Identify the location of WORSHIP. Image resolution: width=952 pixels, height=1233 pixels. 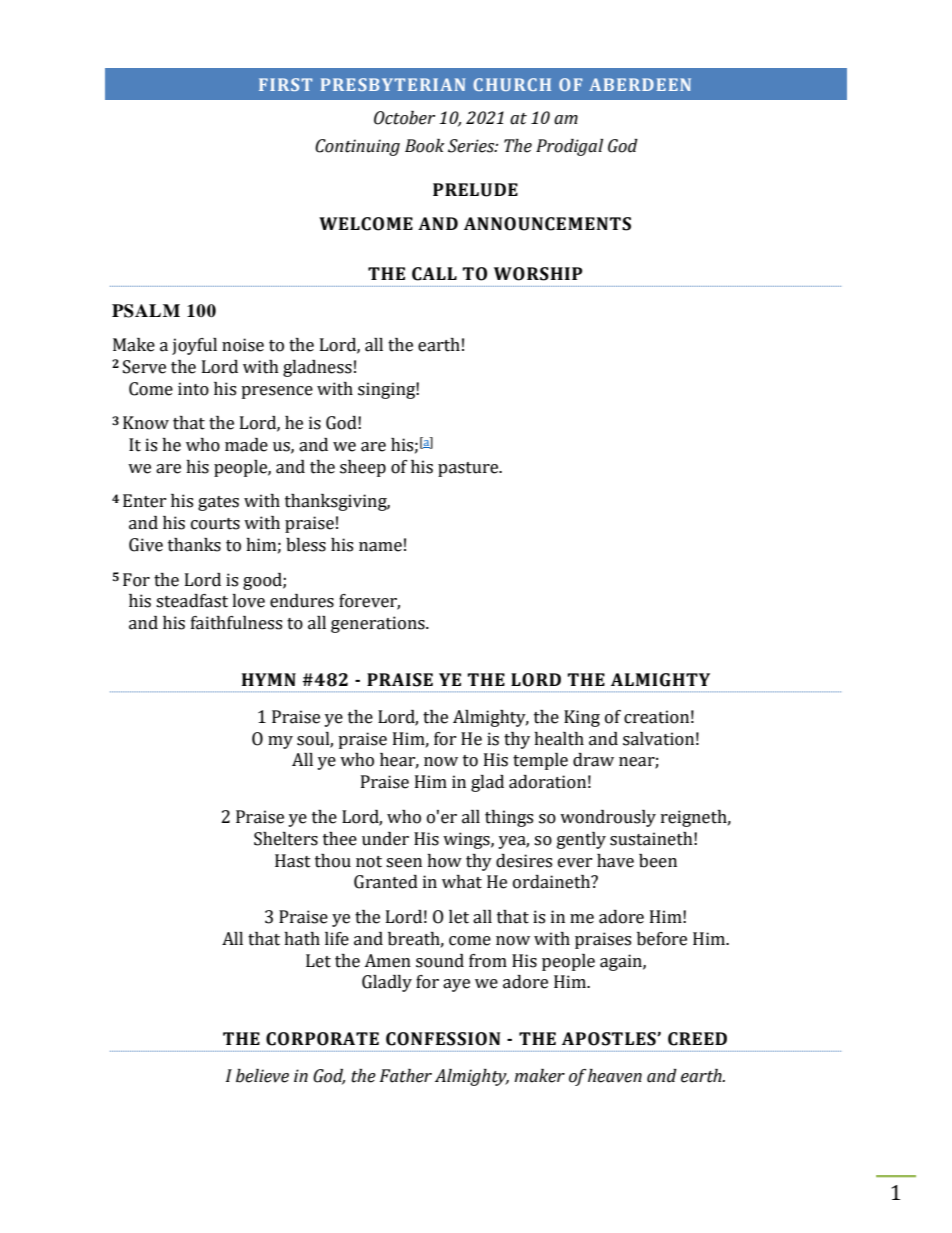
(538, 274).
